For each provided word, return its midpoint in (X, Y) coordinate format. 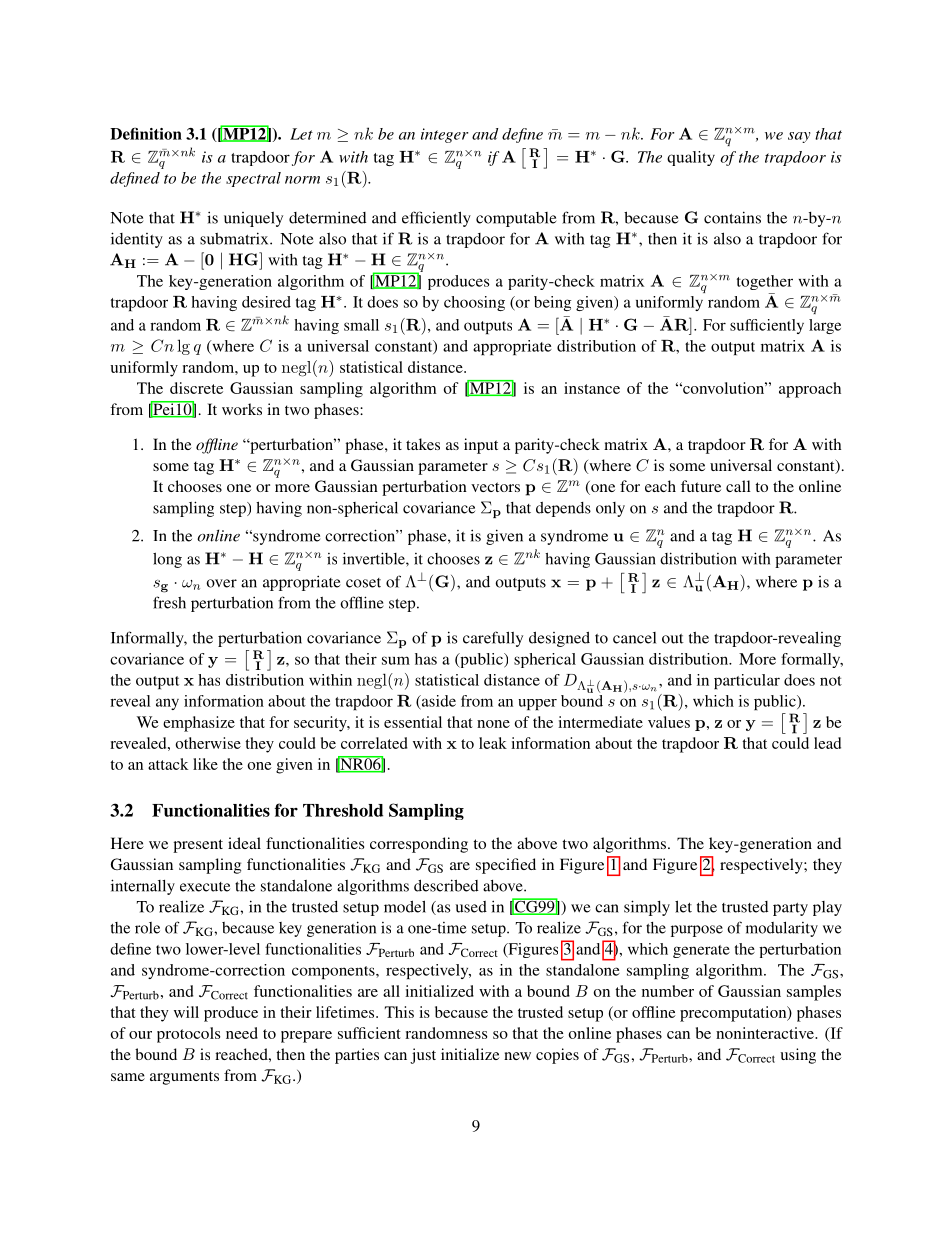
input (481, 446)
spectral (253, 179)
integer (444, 135)
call (738, 486)
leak (493, 743)
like (205, 764)
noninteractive (766, 1033)
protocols (188, 1035)
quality (691, 158)
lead (827, 743)
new (517, 1056)
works (242, 409)
